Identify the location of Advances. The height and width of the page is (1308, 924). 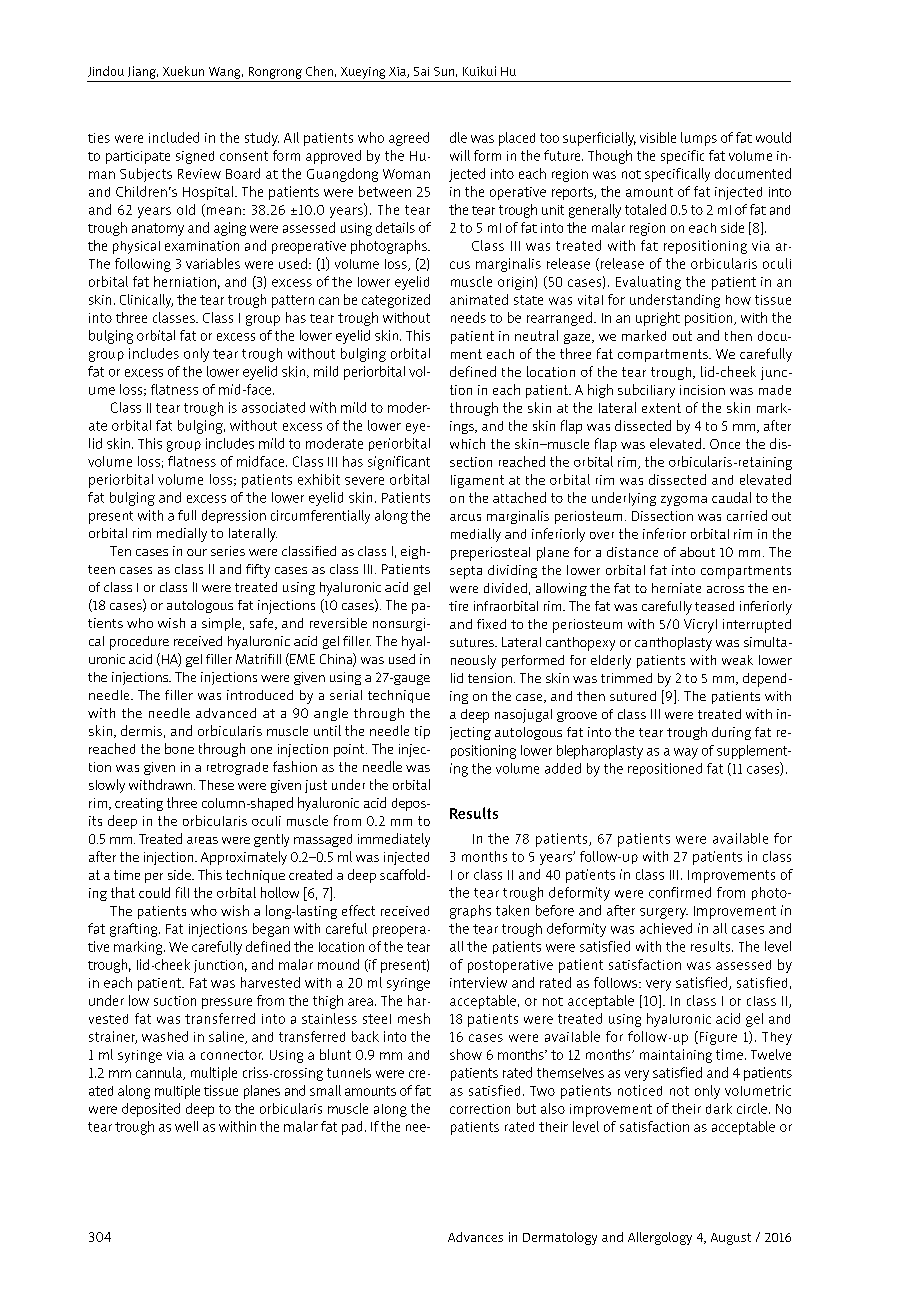
(475, 1237).
